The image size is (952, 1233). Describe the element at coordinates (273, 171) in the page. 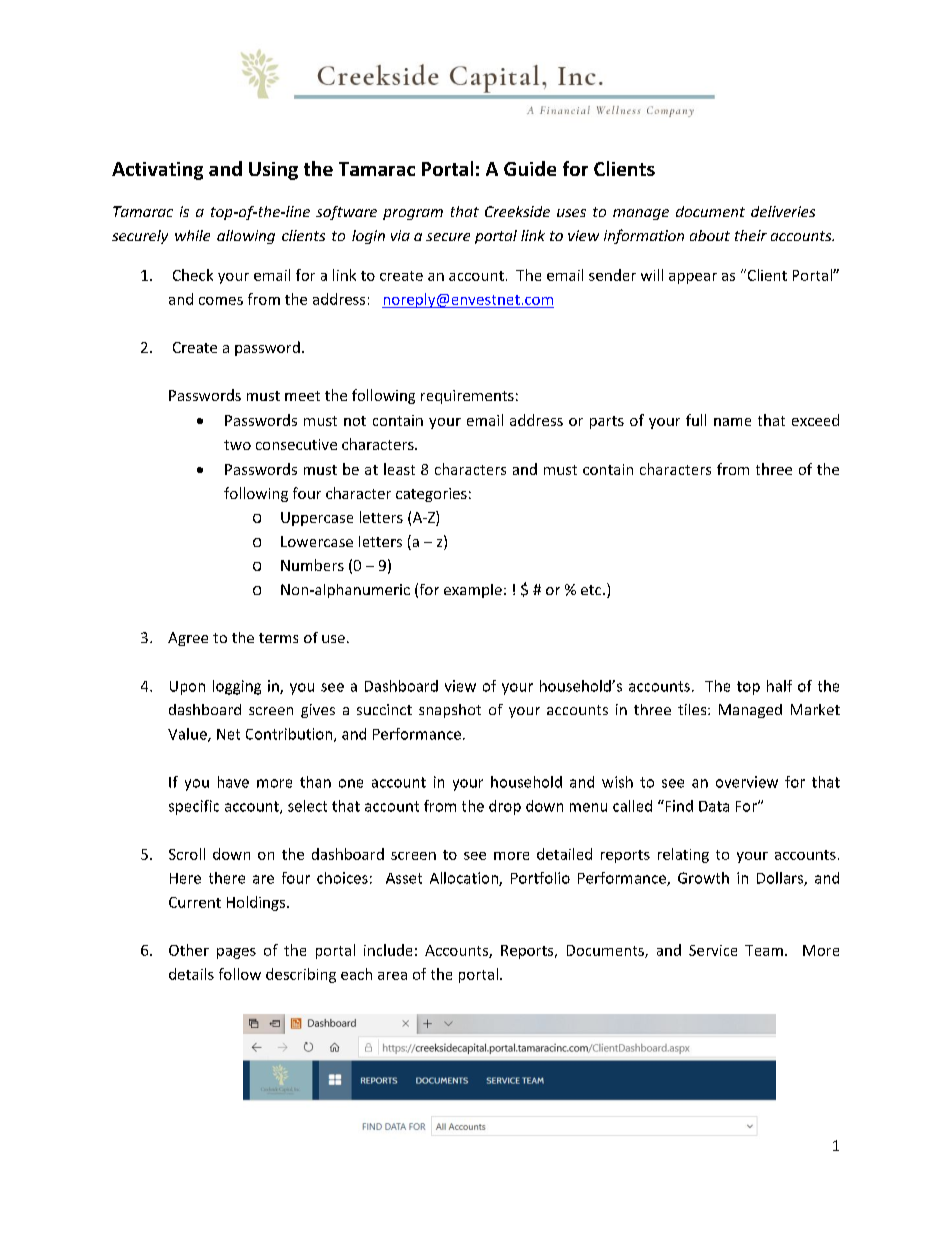

I see `Using` at that location.
